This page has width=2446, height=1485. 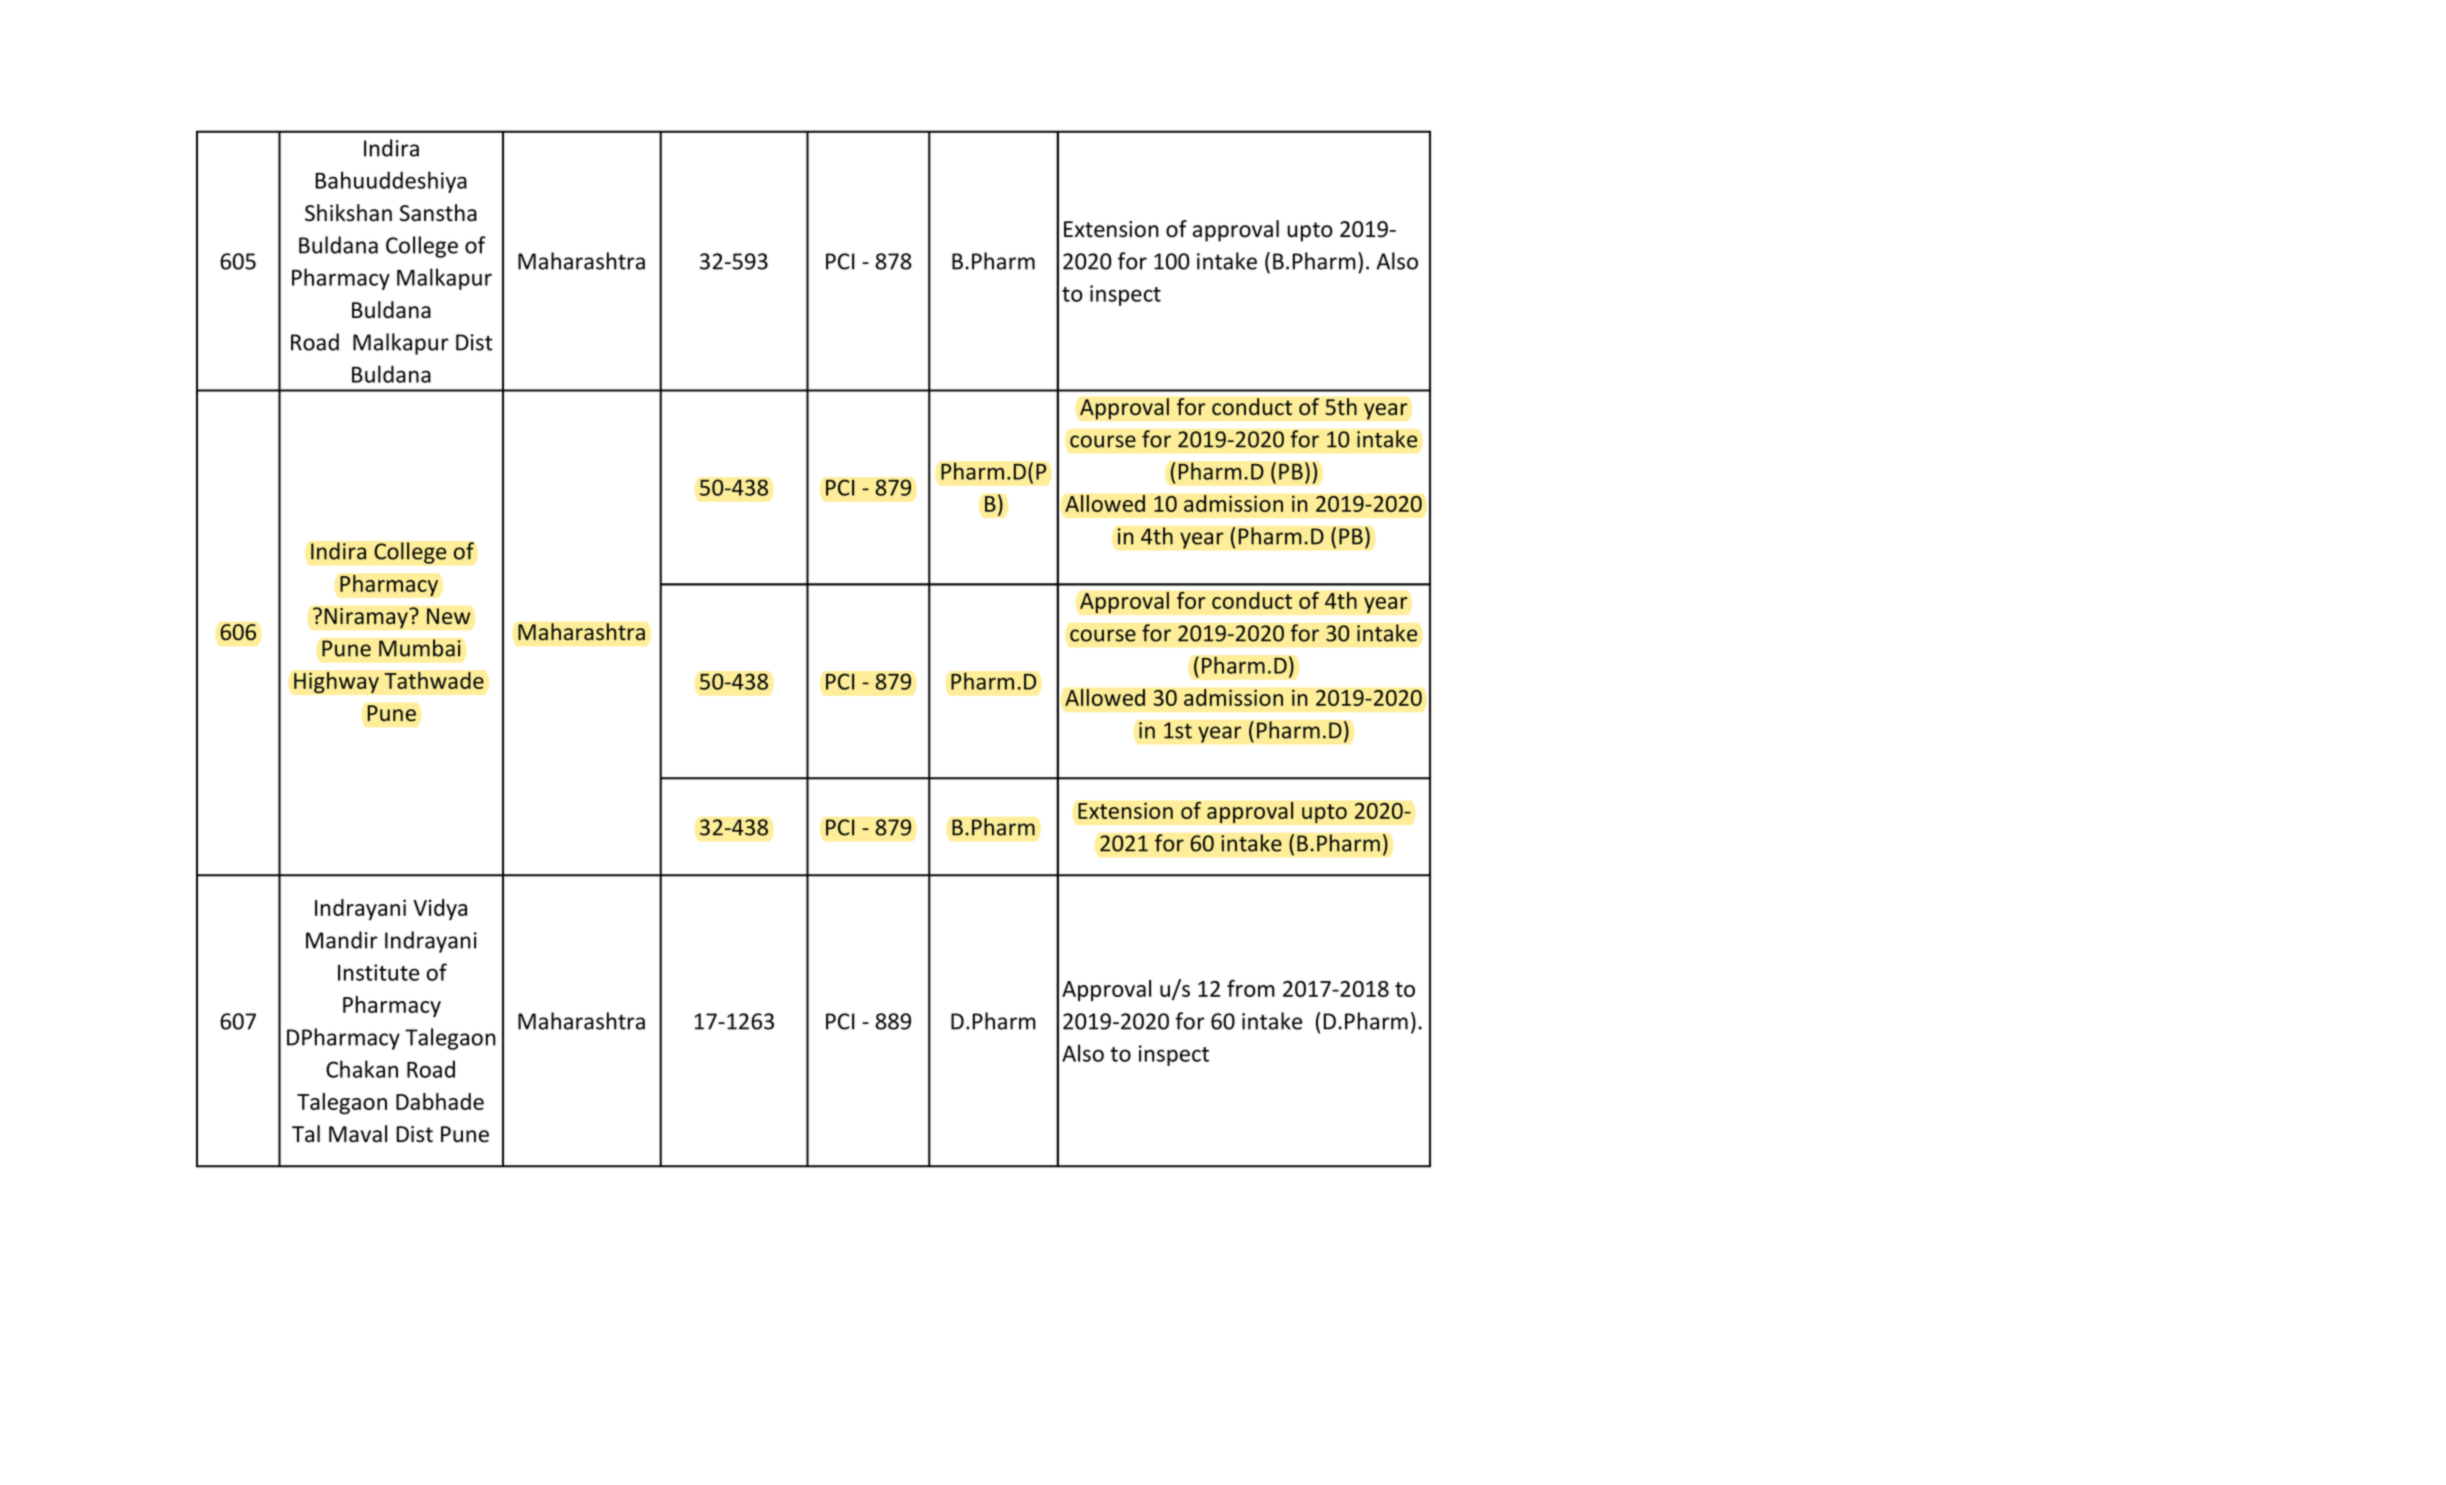 What do you see at coordinates (336, 682) in the page?
I see `Highway` at bounding box center [336, 682].
